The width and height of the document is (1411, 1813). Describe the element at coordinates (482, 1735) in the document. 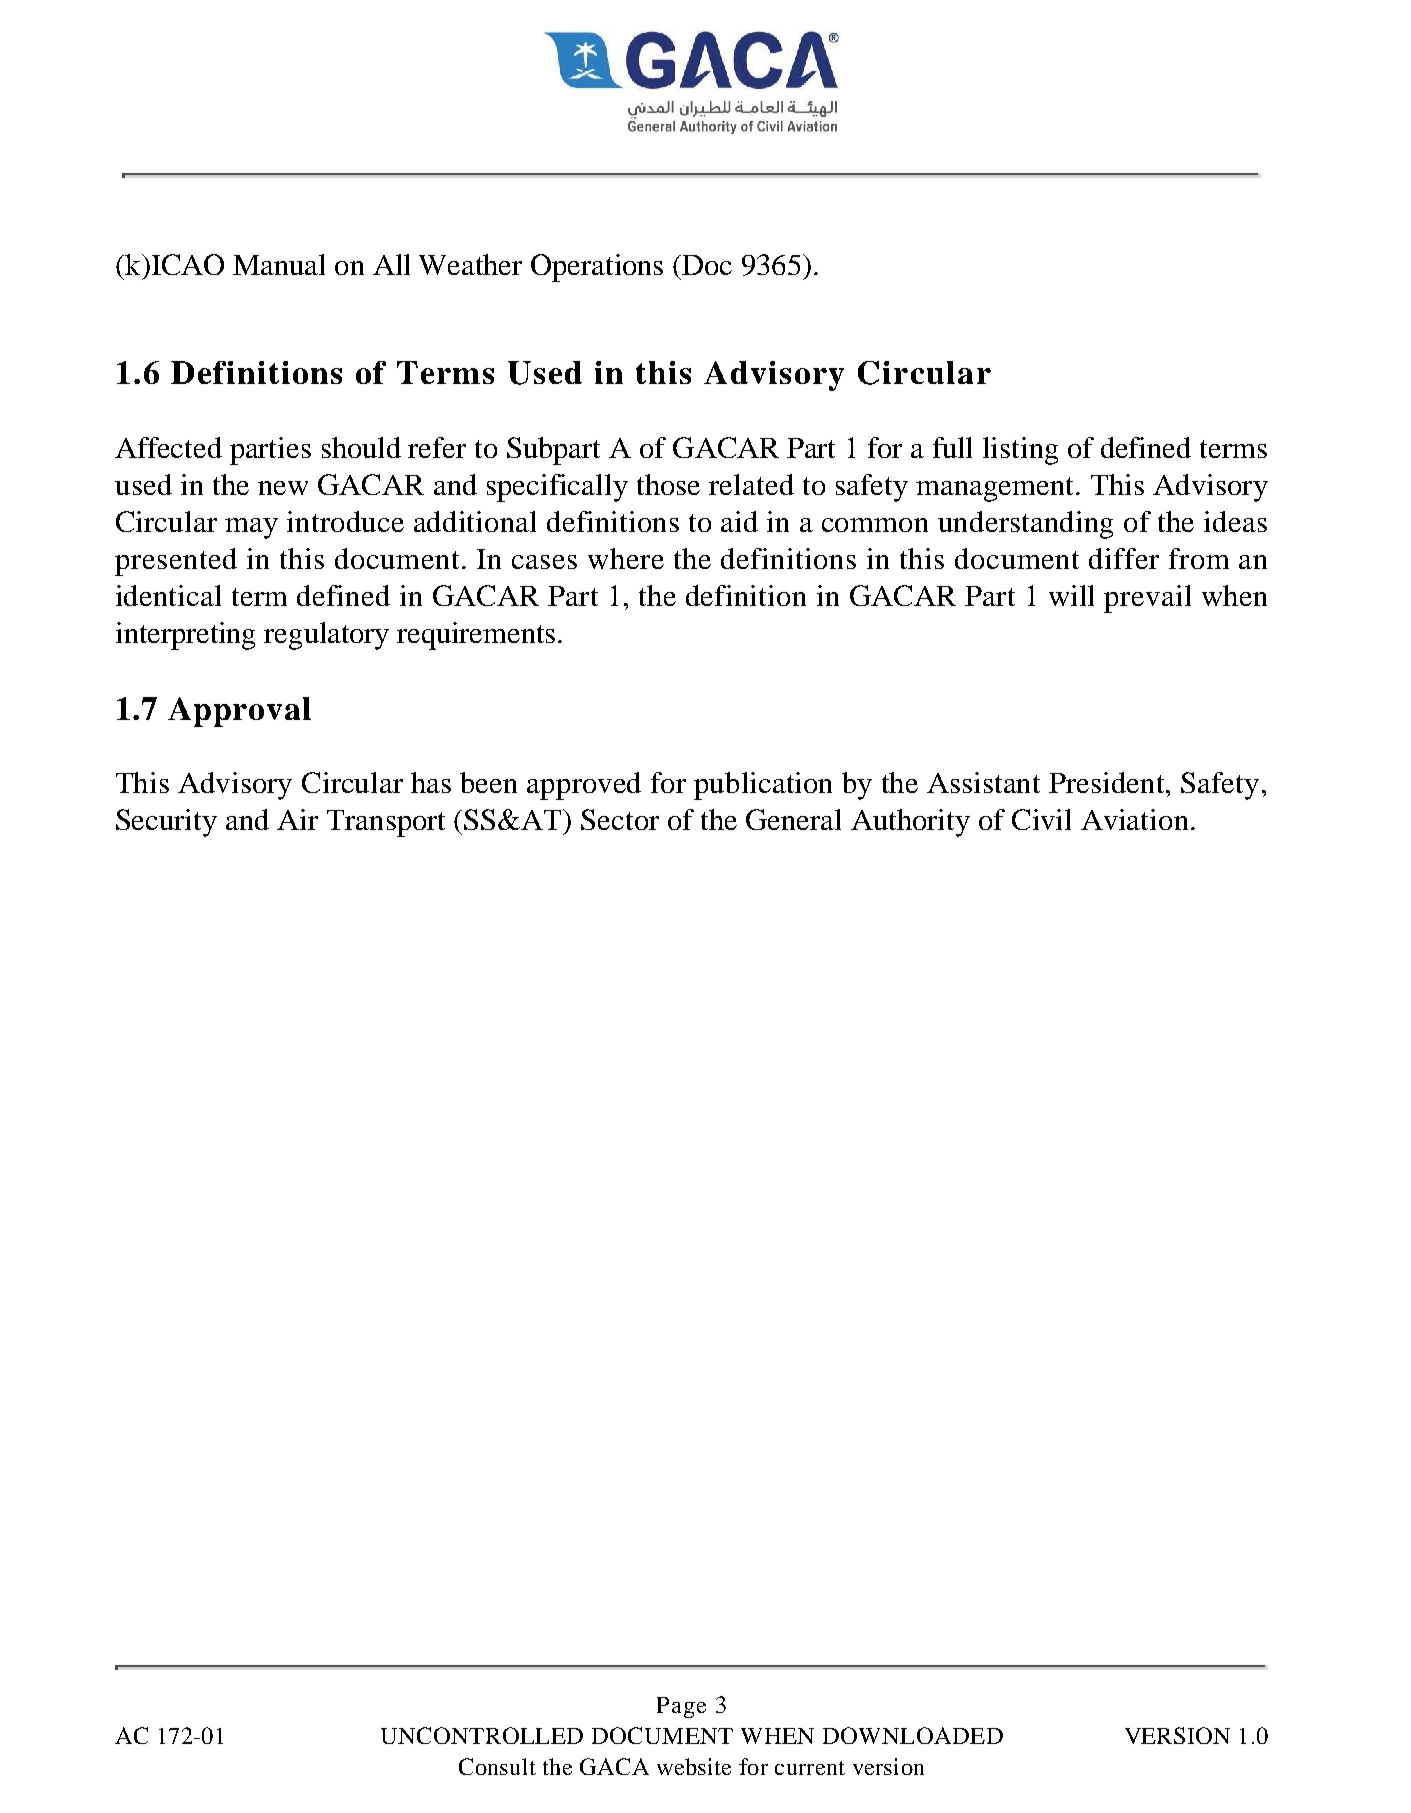

I see `UNCONTROLLED` at that location.
